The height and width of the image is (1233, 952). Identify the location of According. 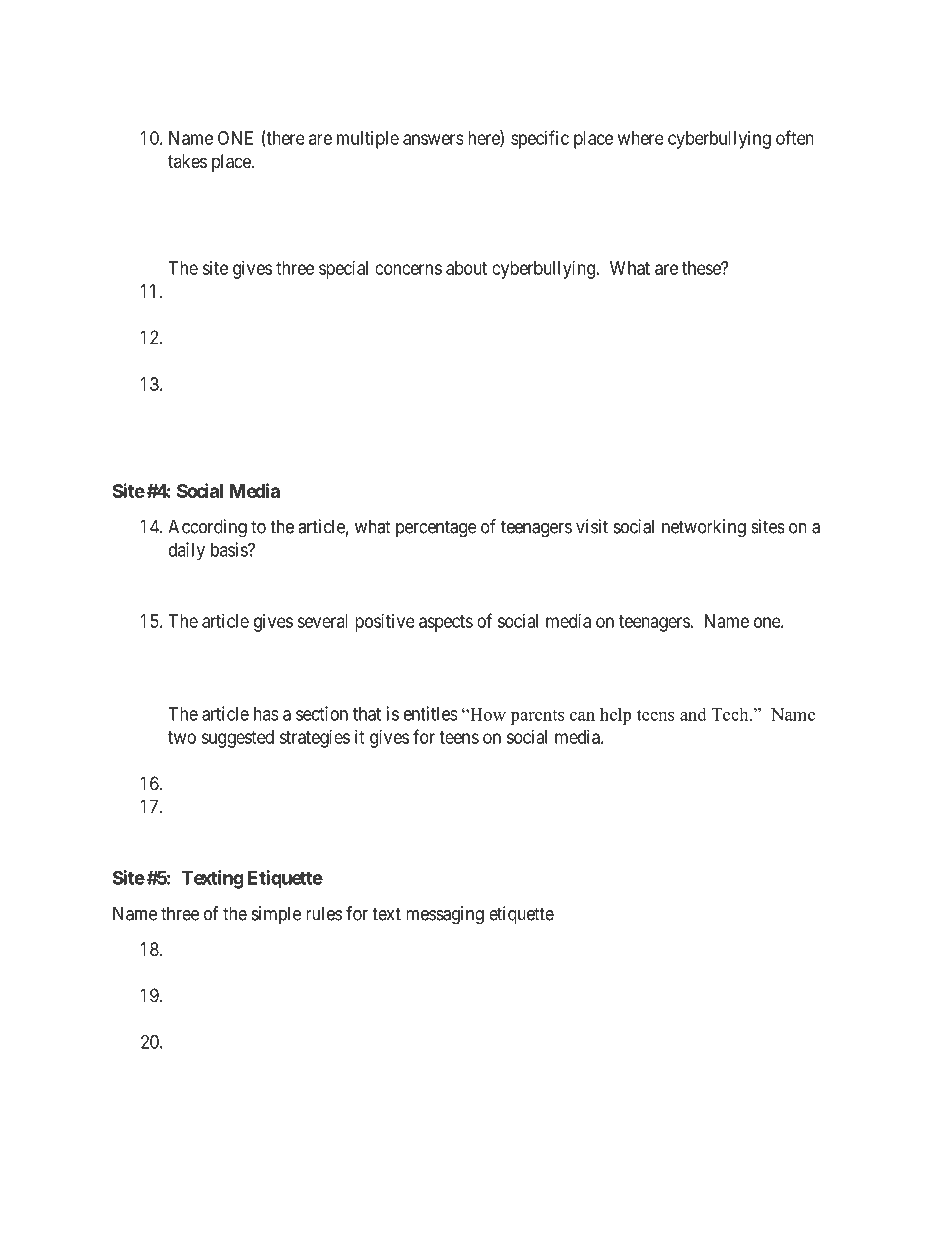
(207, 528).
